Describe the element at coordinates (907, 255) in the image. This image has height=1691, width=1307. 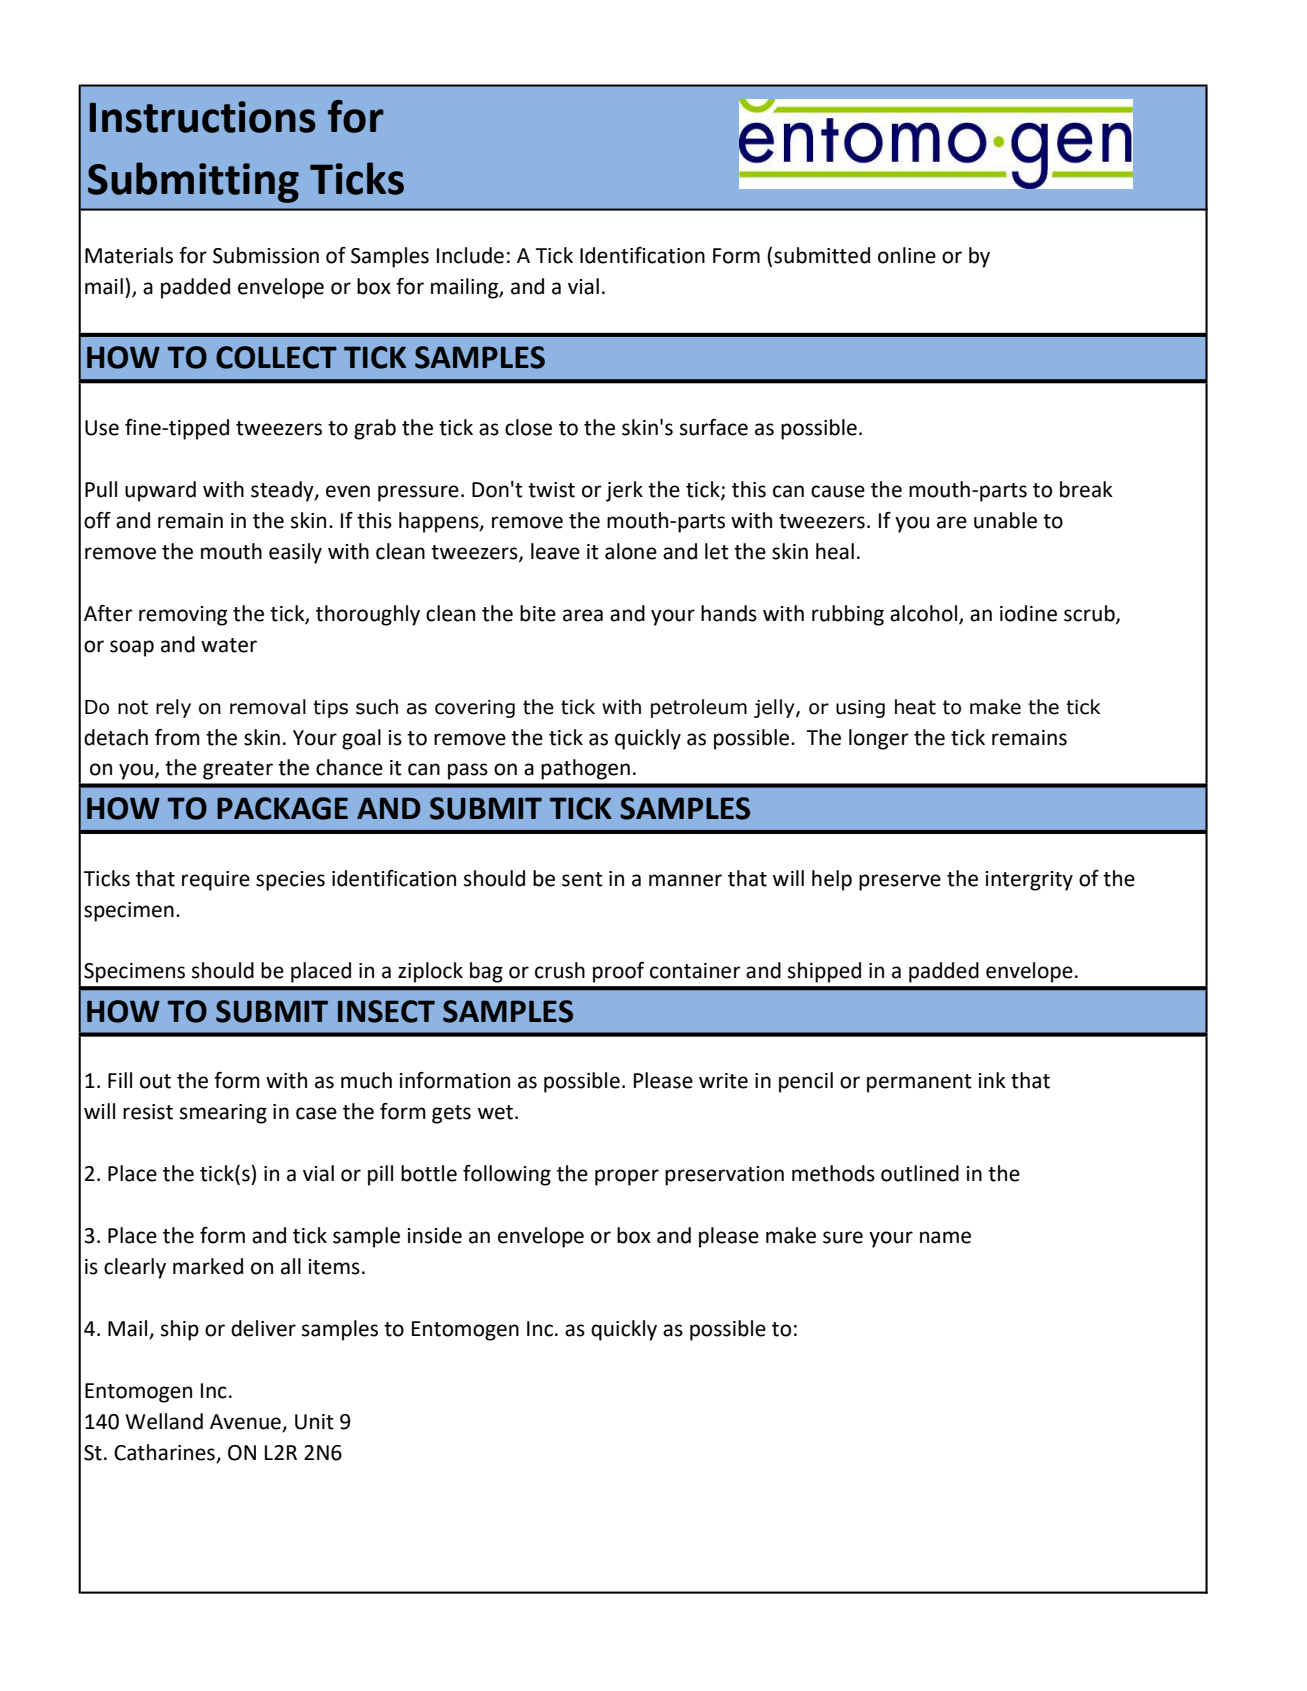
I see `online` at that location.
